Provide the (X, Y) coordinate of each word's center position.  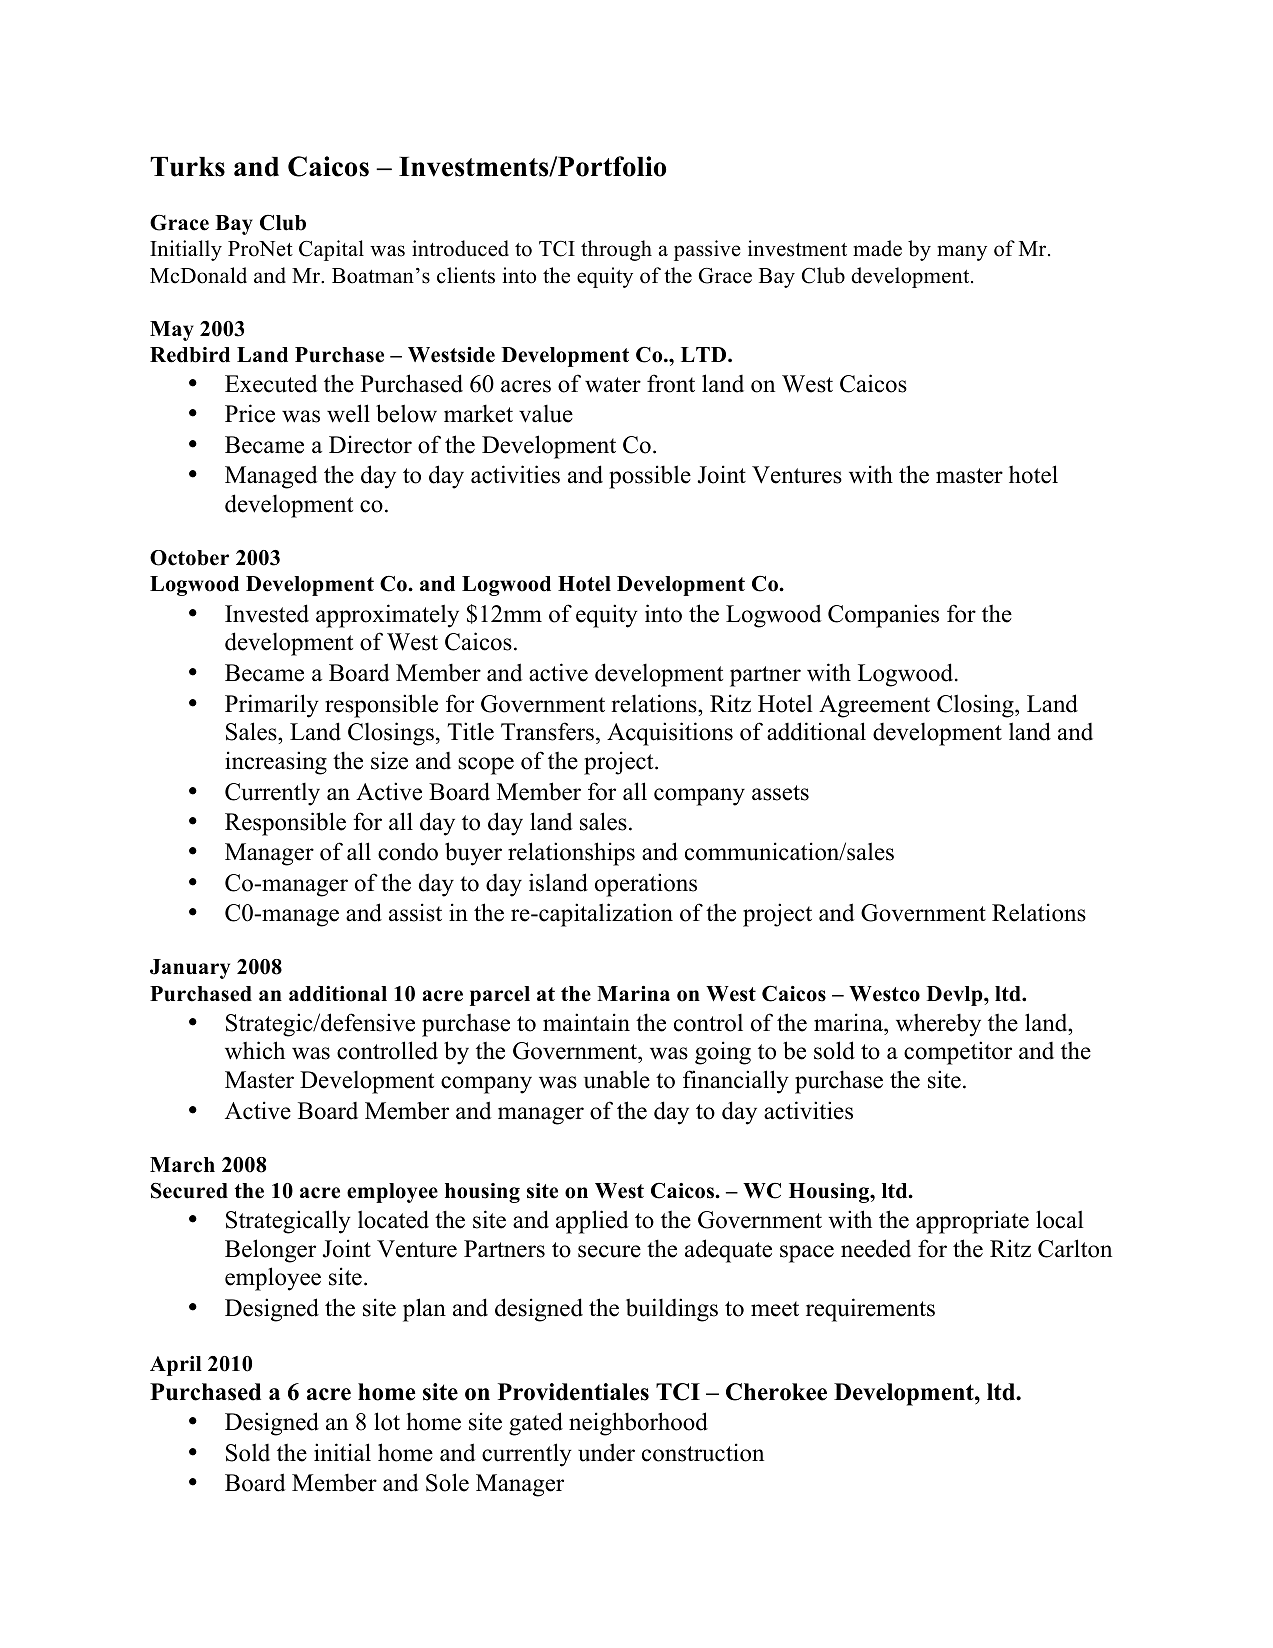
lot (387, 1421)
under (606, 1452)
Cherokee (776, 1392)
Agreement (874, 706)
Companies (883, 616)
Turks (187, 167)
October (189, 558)
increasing (276, 763)
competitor (958, 1053)
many (962, 253)
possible (650, 477)
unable (617, 1079)
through (616, 250)
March (182, 1165)
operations (646, 885)
